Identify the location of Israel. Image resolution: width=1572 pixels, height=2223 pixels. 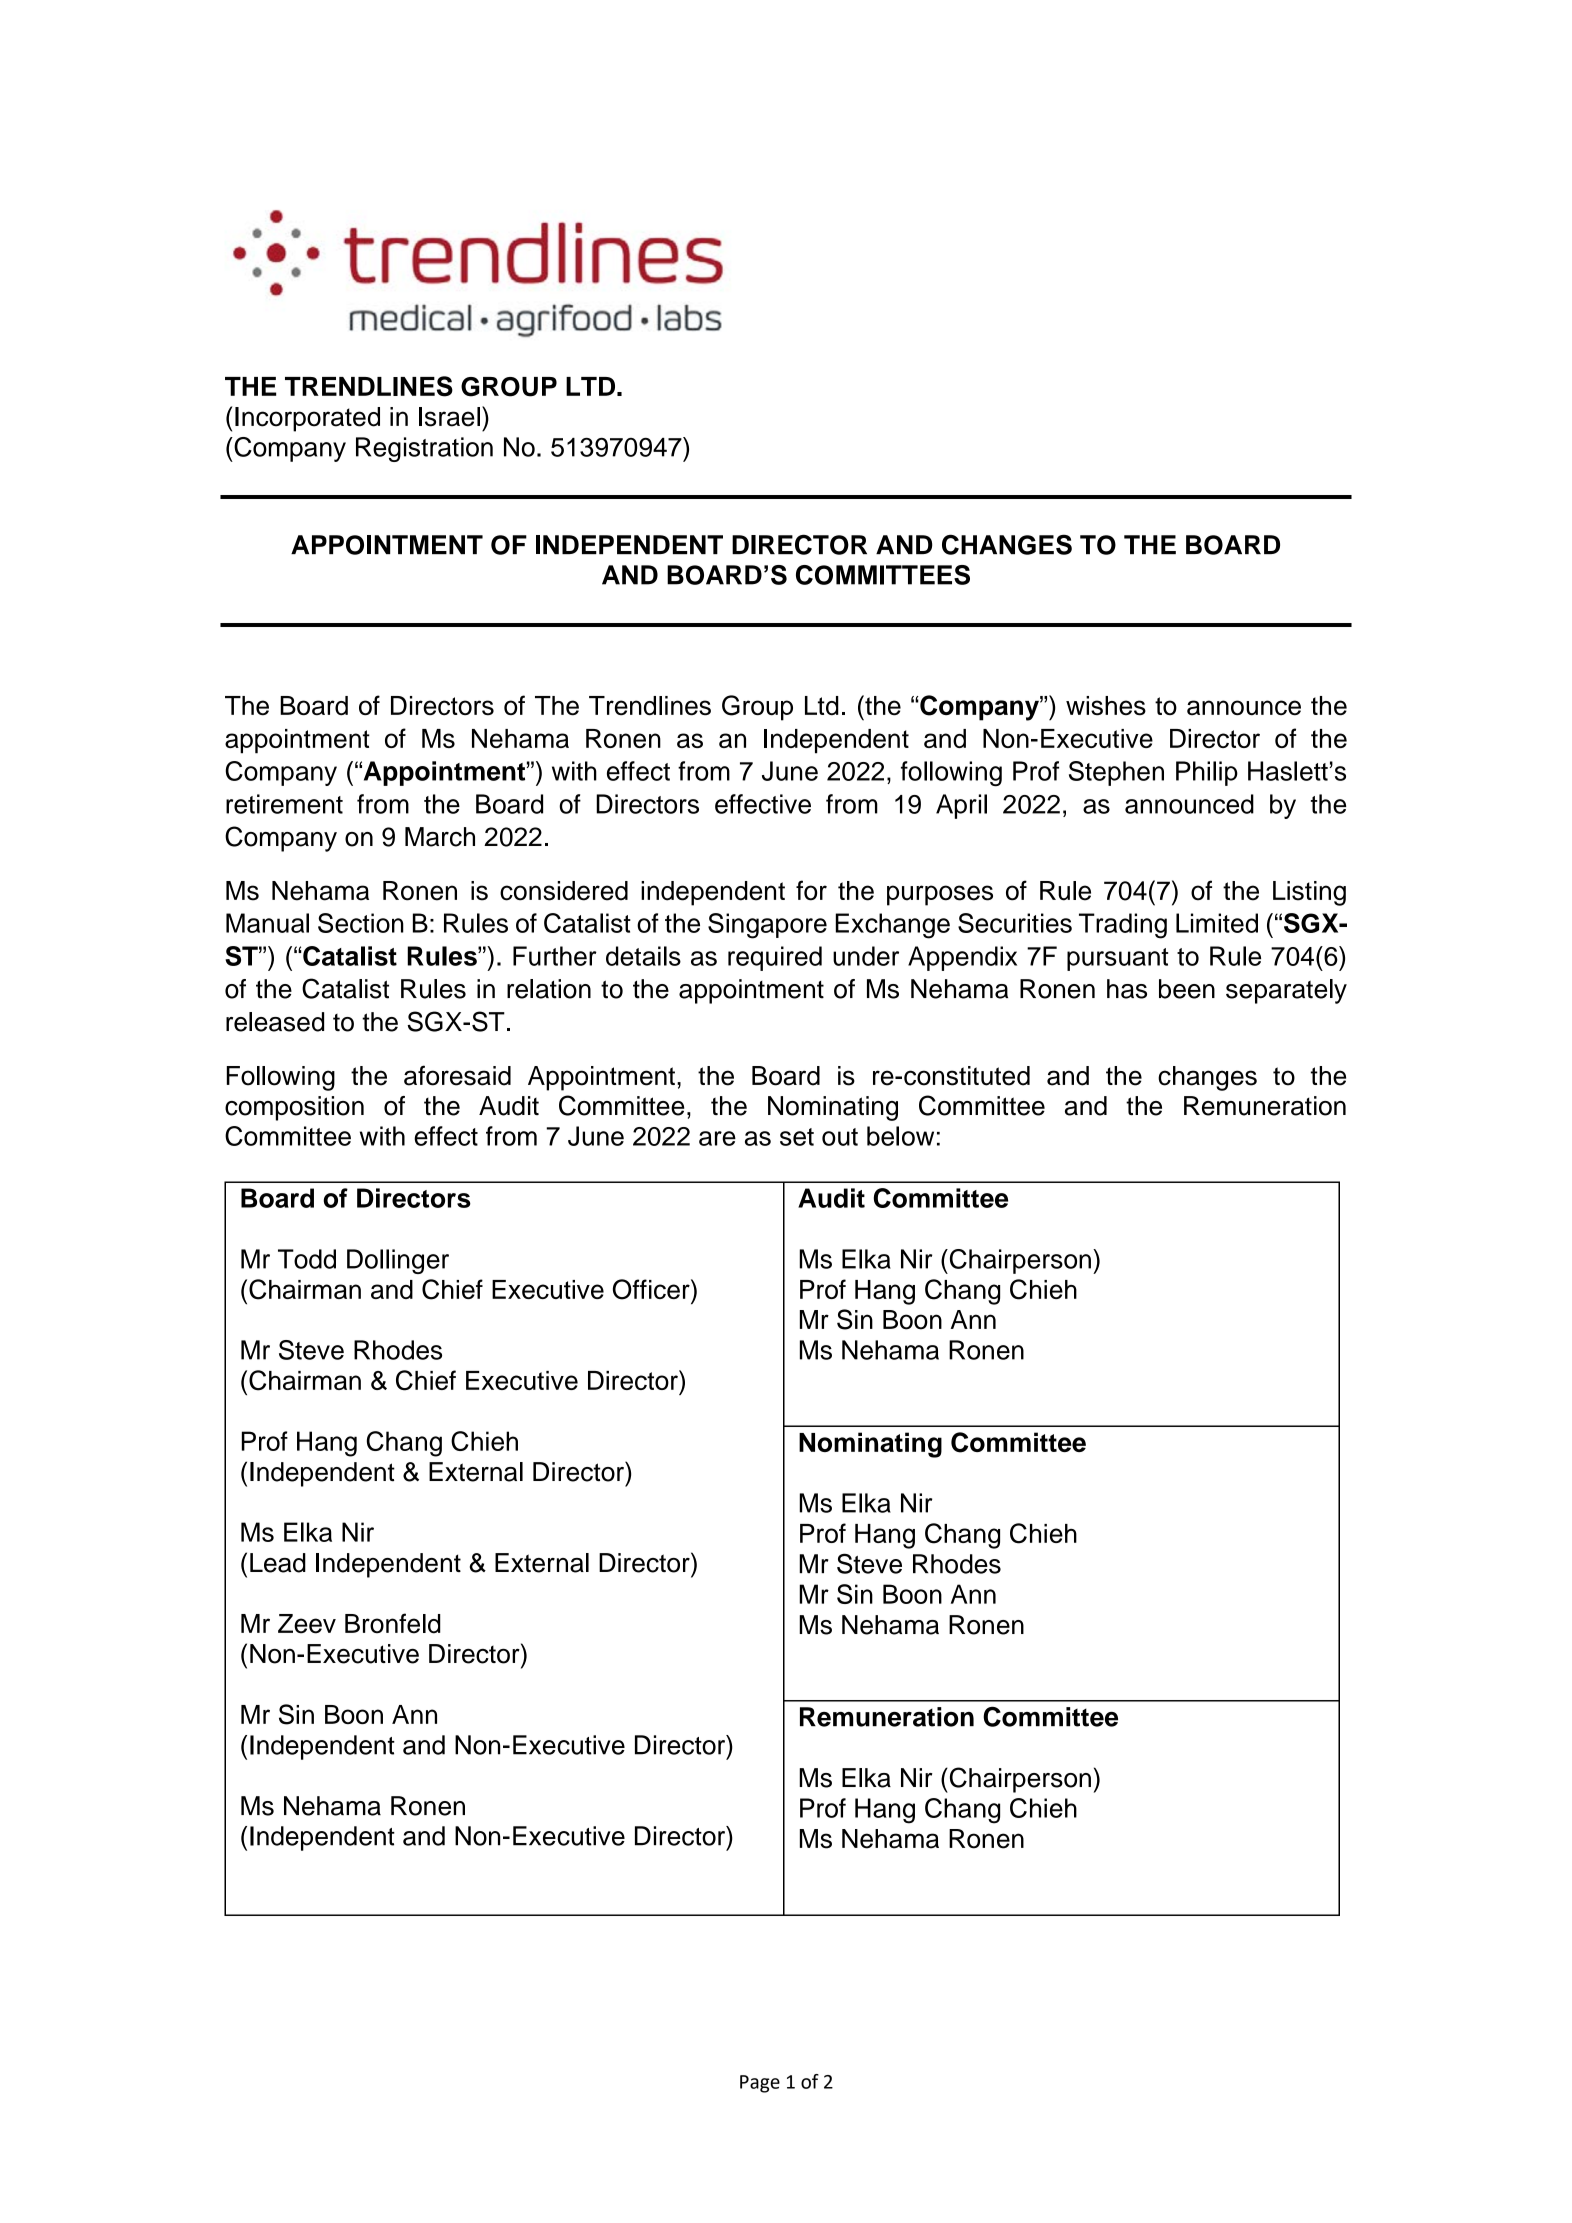
(449, 417).
